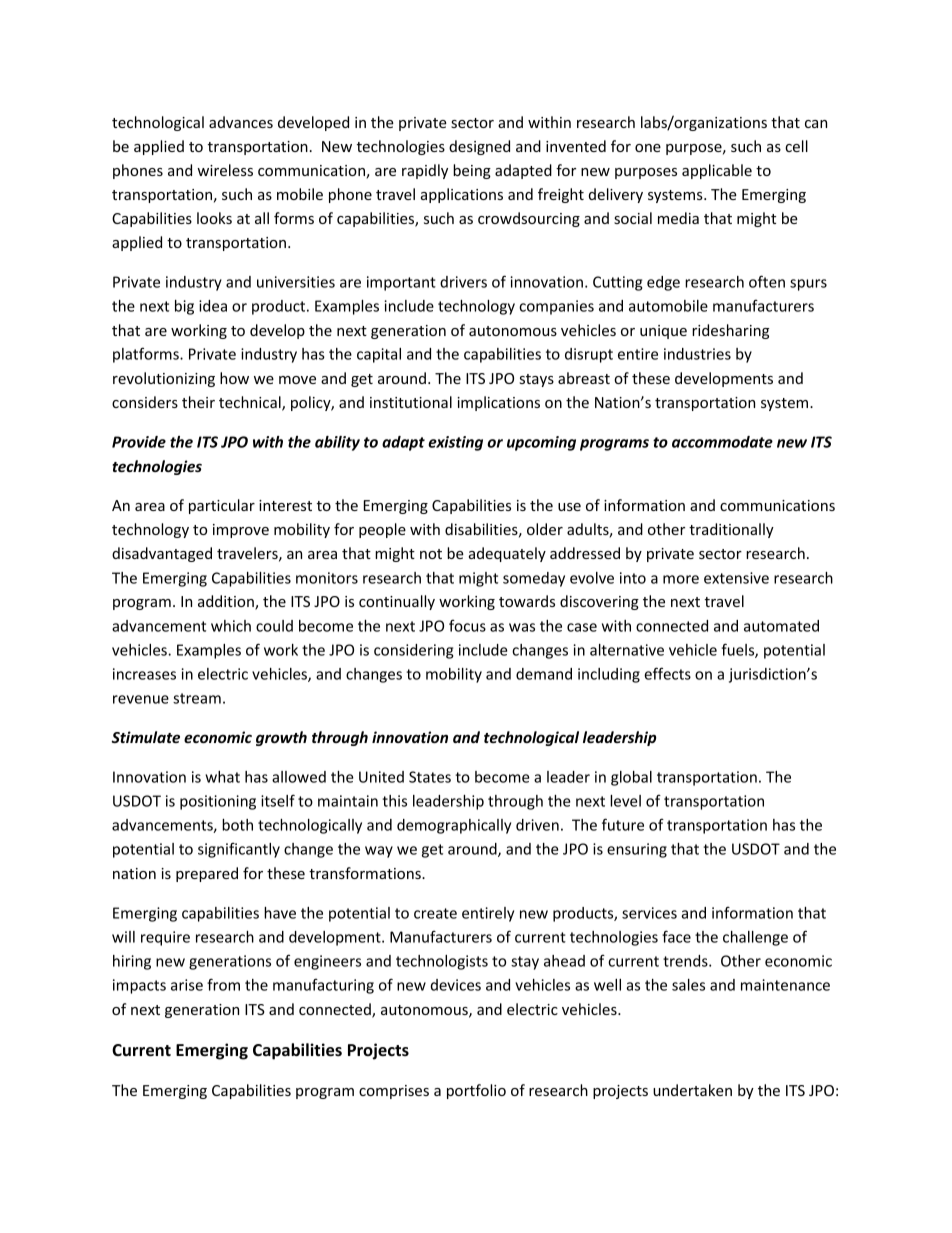 The width and height of the document is (952, 1233). Describe the element at coordinates (225, 170) in the document. I see `wireless` at that location.
